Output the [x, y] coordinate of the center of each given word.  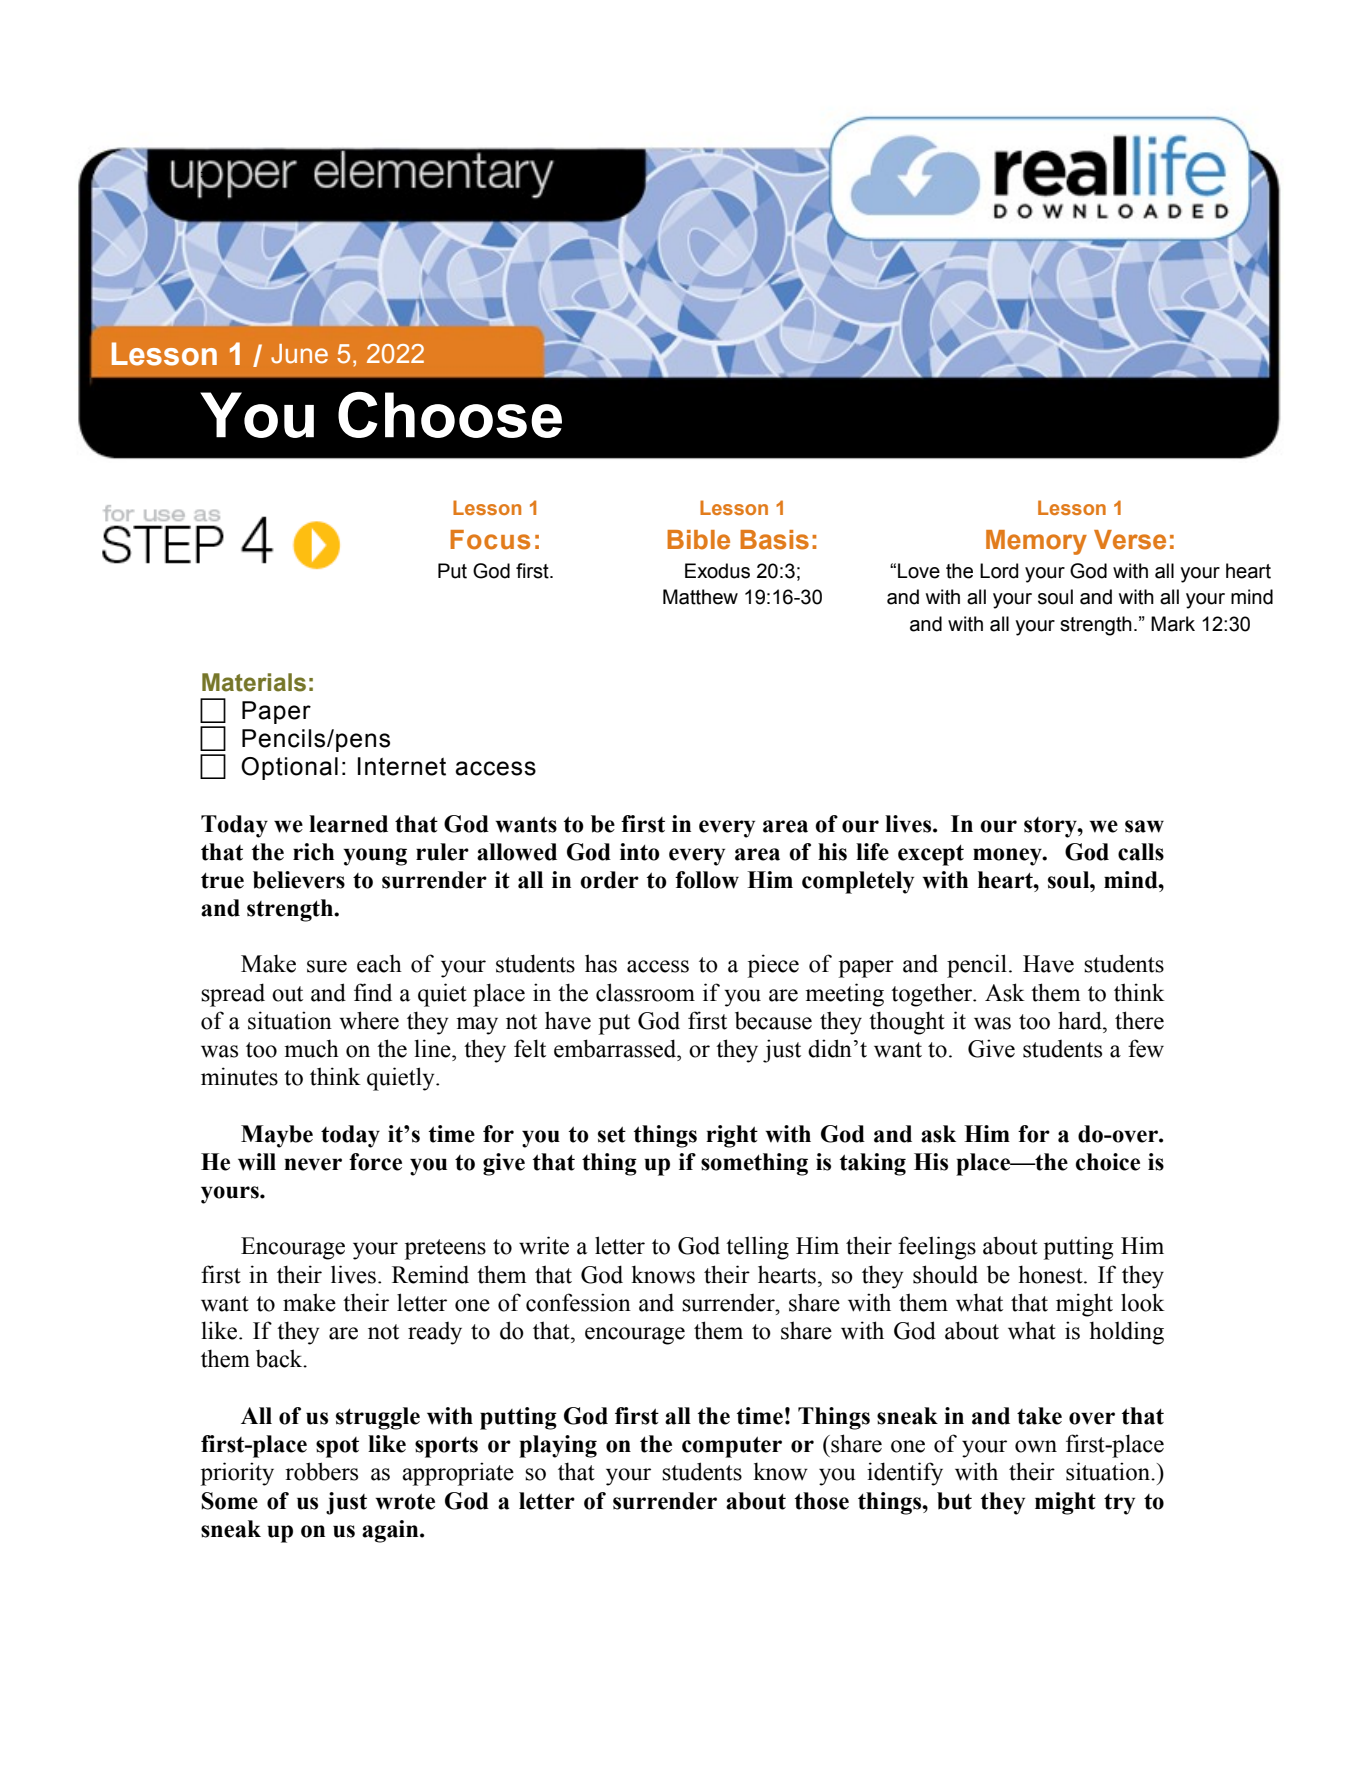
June [299, 354]
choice [1108, 1162]
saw [1144, 826]
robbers [321, 1471]
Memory [1036, 542]
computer [732, 1447]
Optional [289, 768]
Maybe [277, 1136]
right [732, 1136]
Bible [698, 540]
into [640, 852]
